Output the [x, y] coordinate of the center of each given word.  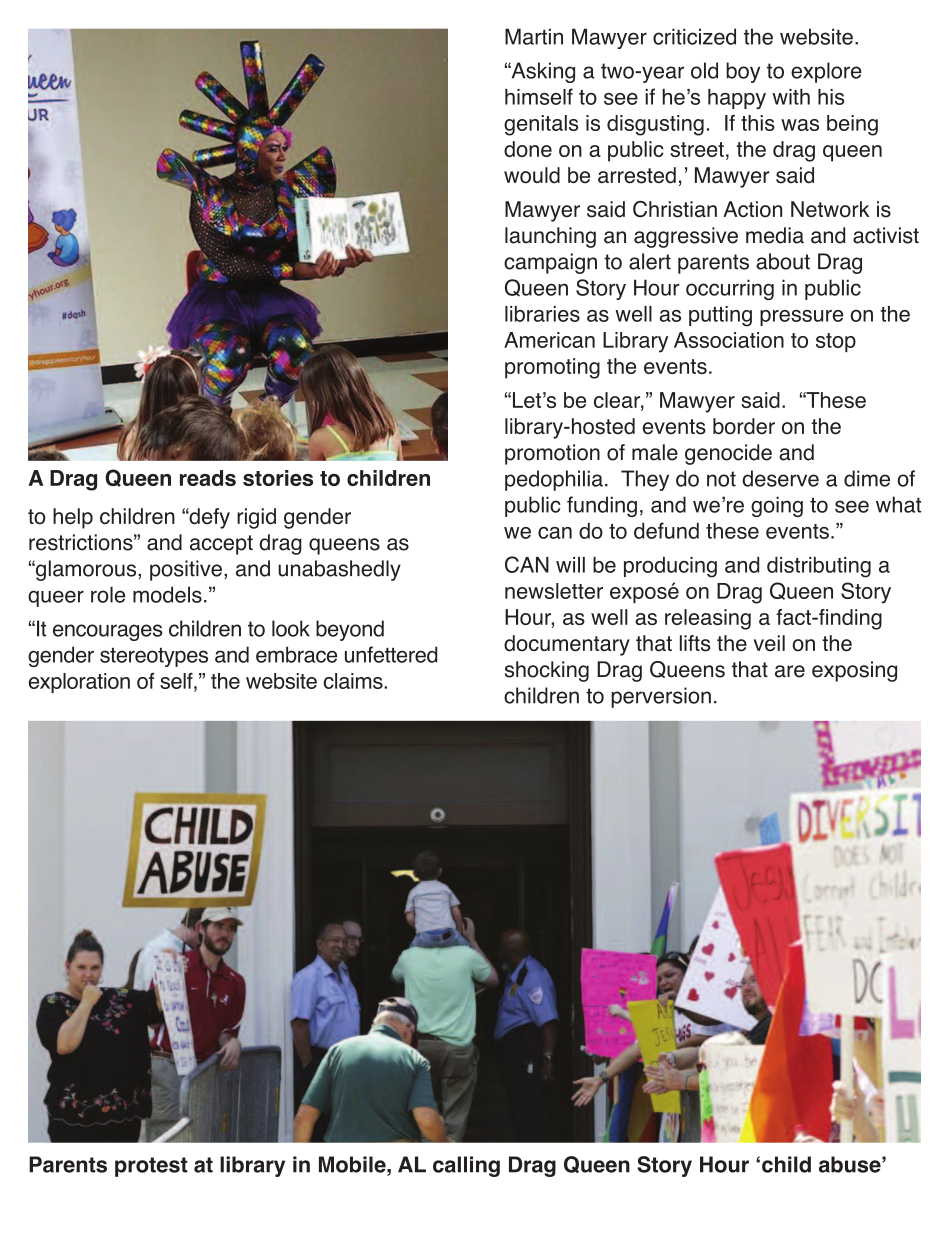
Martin [534, 36]
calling [466, 1166]
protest [151, 1167]
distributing [819, 567]
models [167, 594]
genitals [541, 125]
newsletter [554, 591]
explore [826, 72]
